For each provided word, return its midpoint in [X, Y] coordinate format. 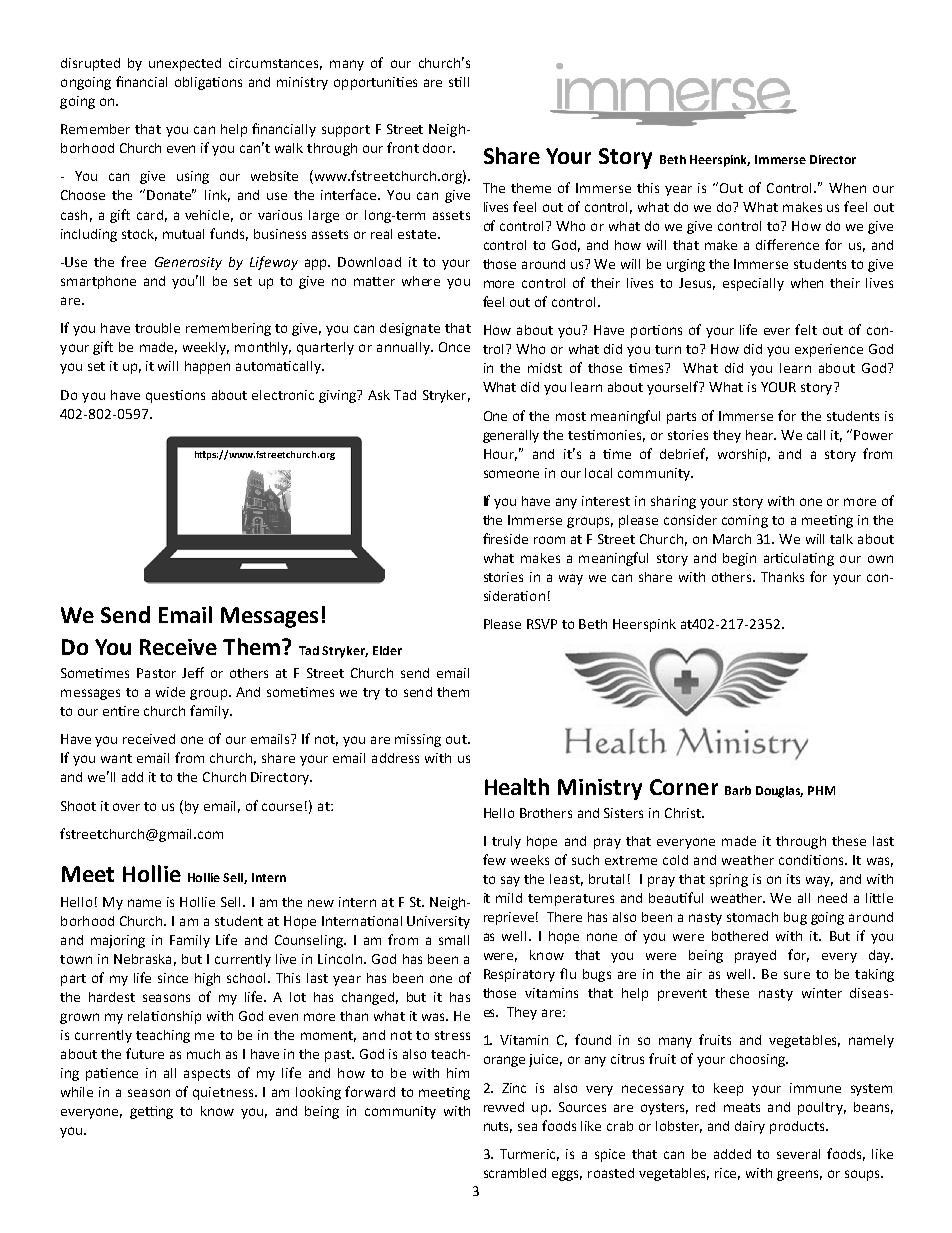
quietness [224, 1093]
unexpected [185, 64]
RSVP [542, 624]
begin [739, 559]
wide [170, 692]
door [438, 148]
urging [686, 265]
